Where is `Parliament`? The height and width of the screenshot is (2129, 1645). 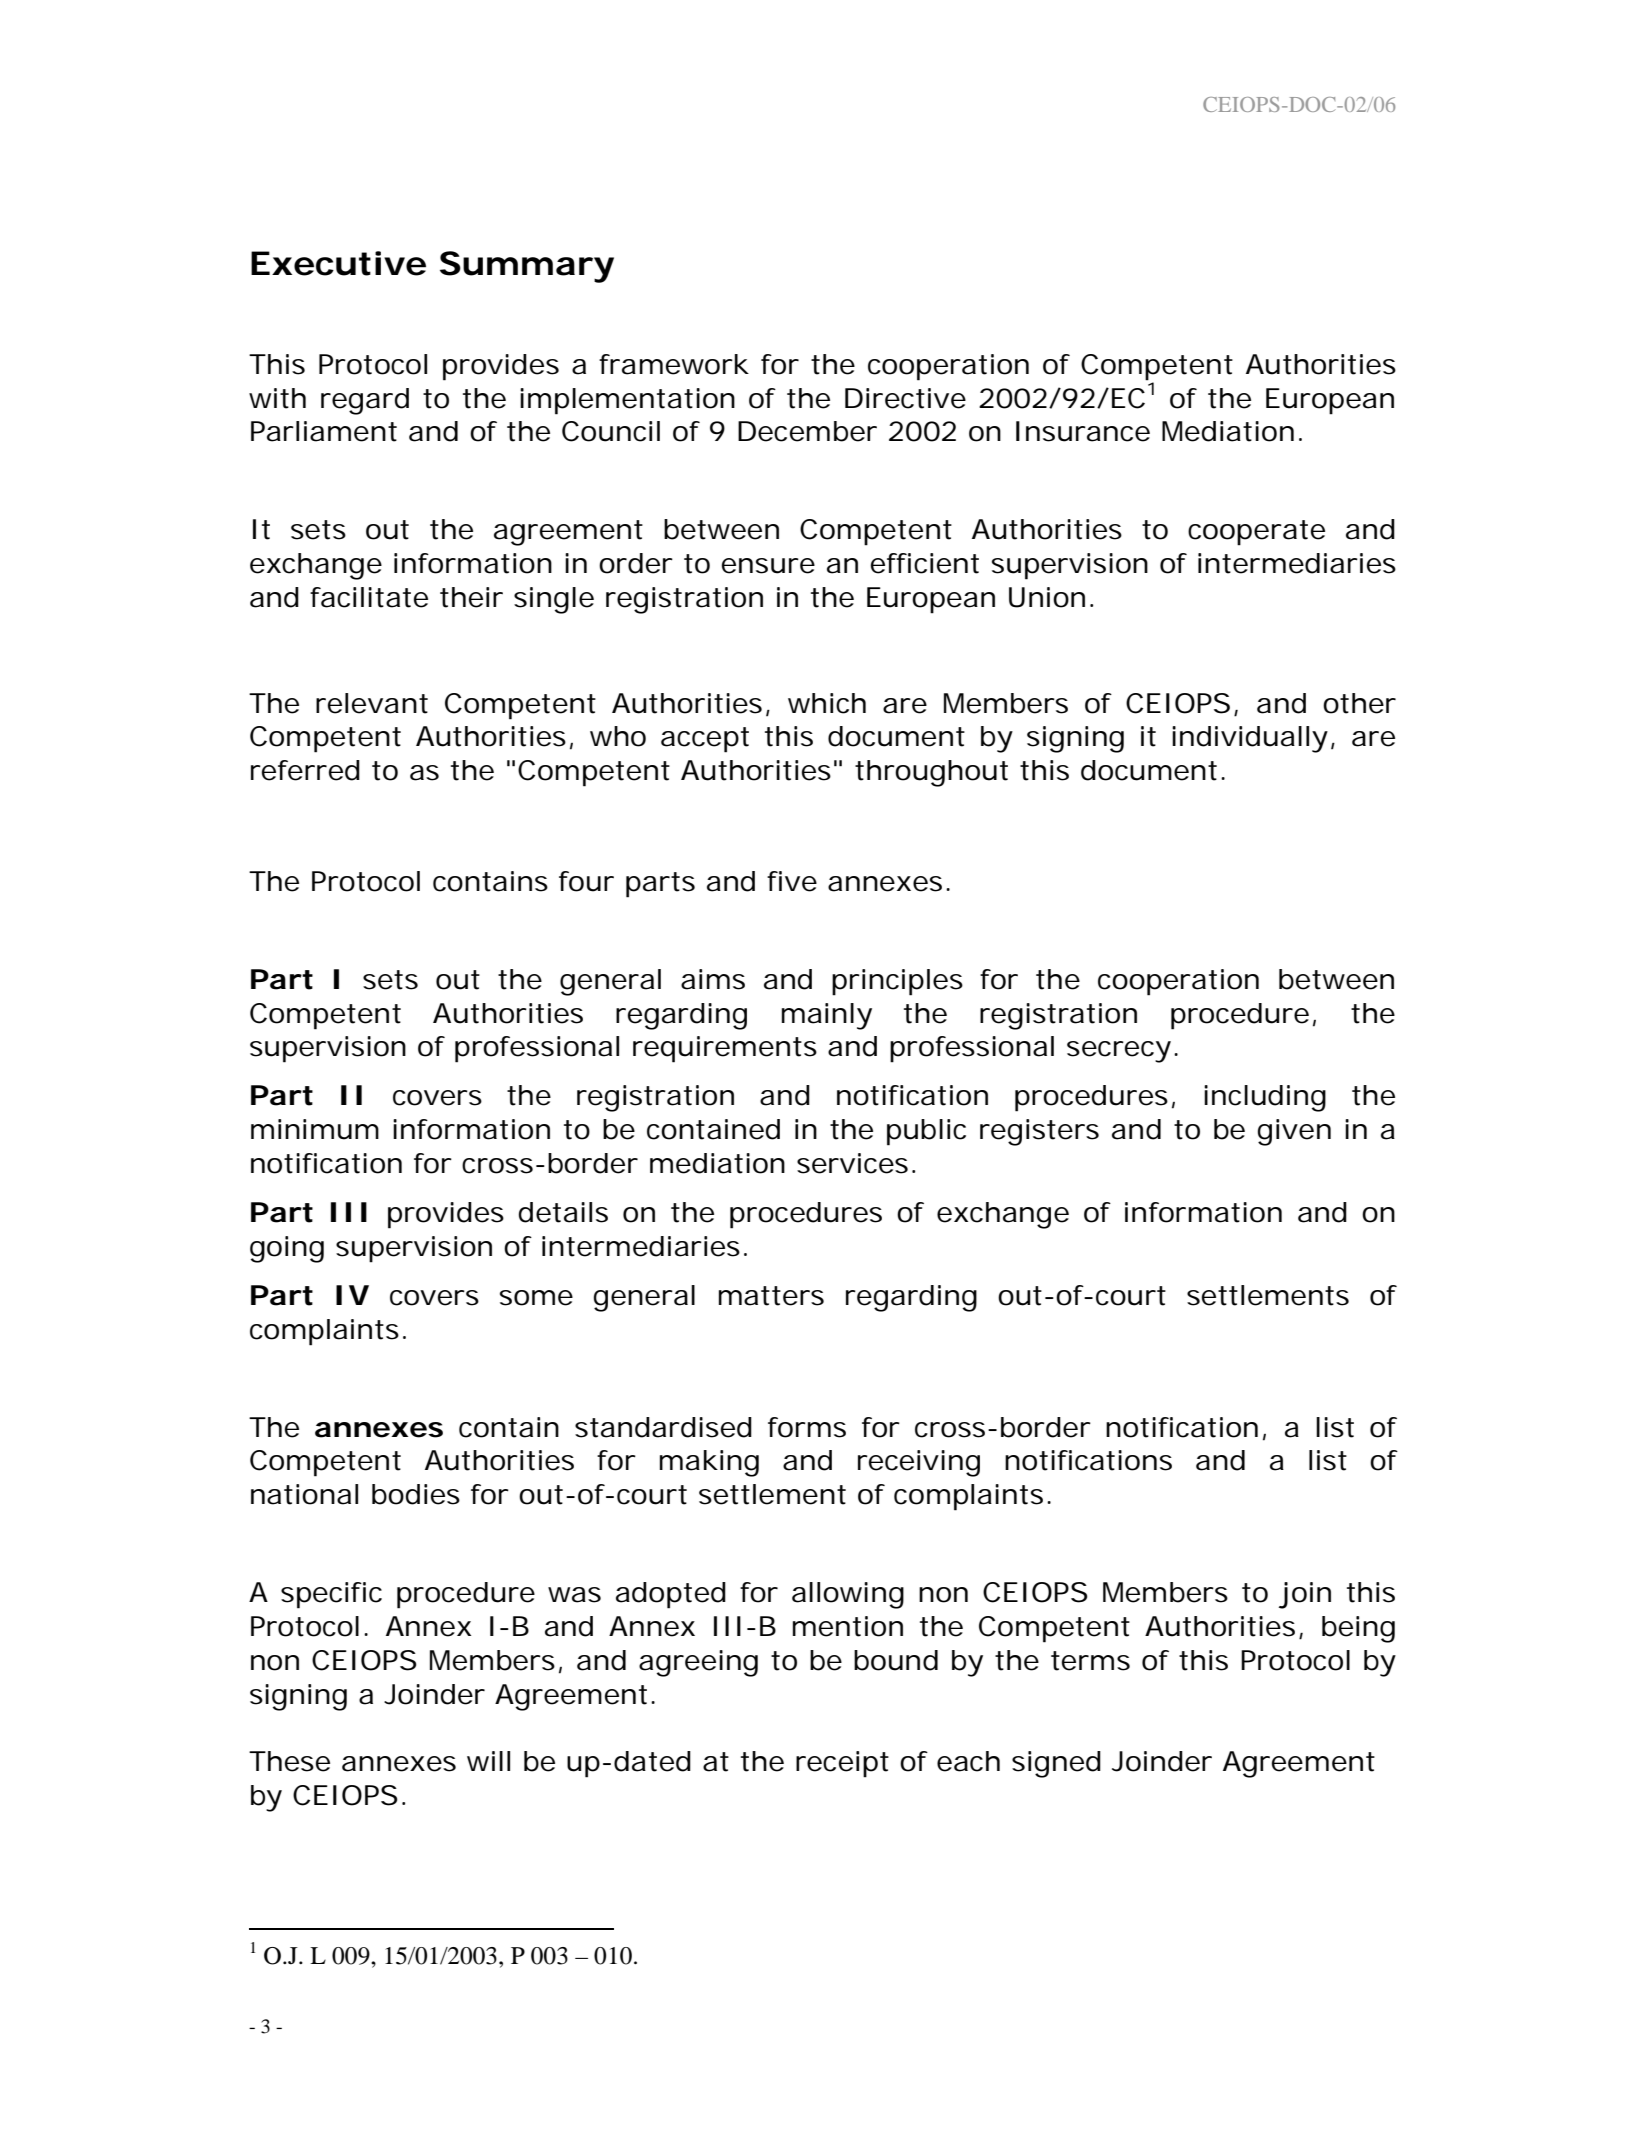 Parliament is located at coordinates (324, 431).
